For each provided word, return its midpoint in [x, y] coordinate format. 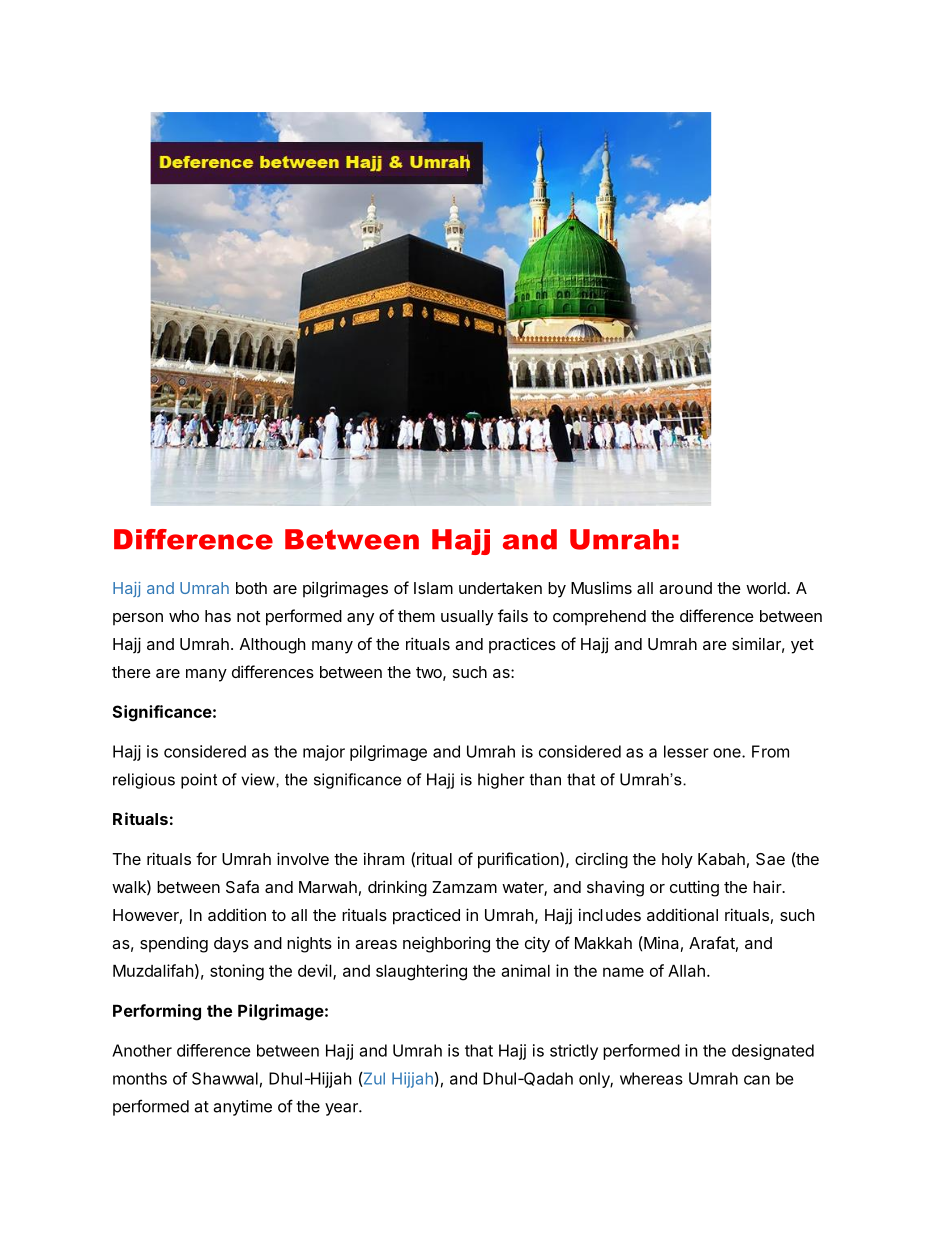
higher [501, 781]
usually [467, 618]
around [685, 588]
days [231, 945]
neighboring [446, 944]
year [342, 1109]
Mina [660, 942]
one [728, 753]
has [218, 616]
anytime [242, 1108]
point [199, 781]
